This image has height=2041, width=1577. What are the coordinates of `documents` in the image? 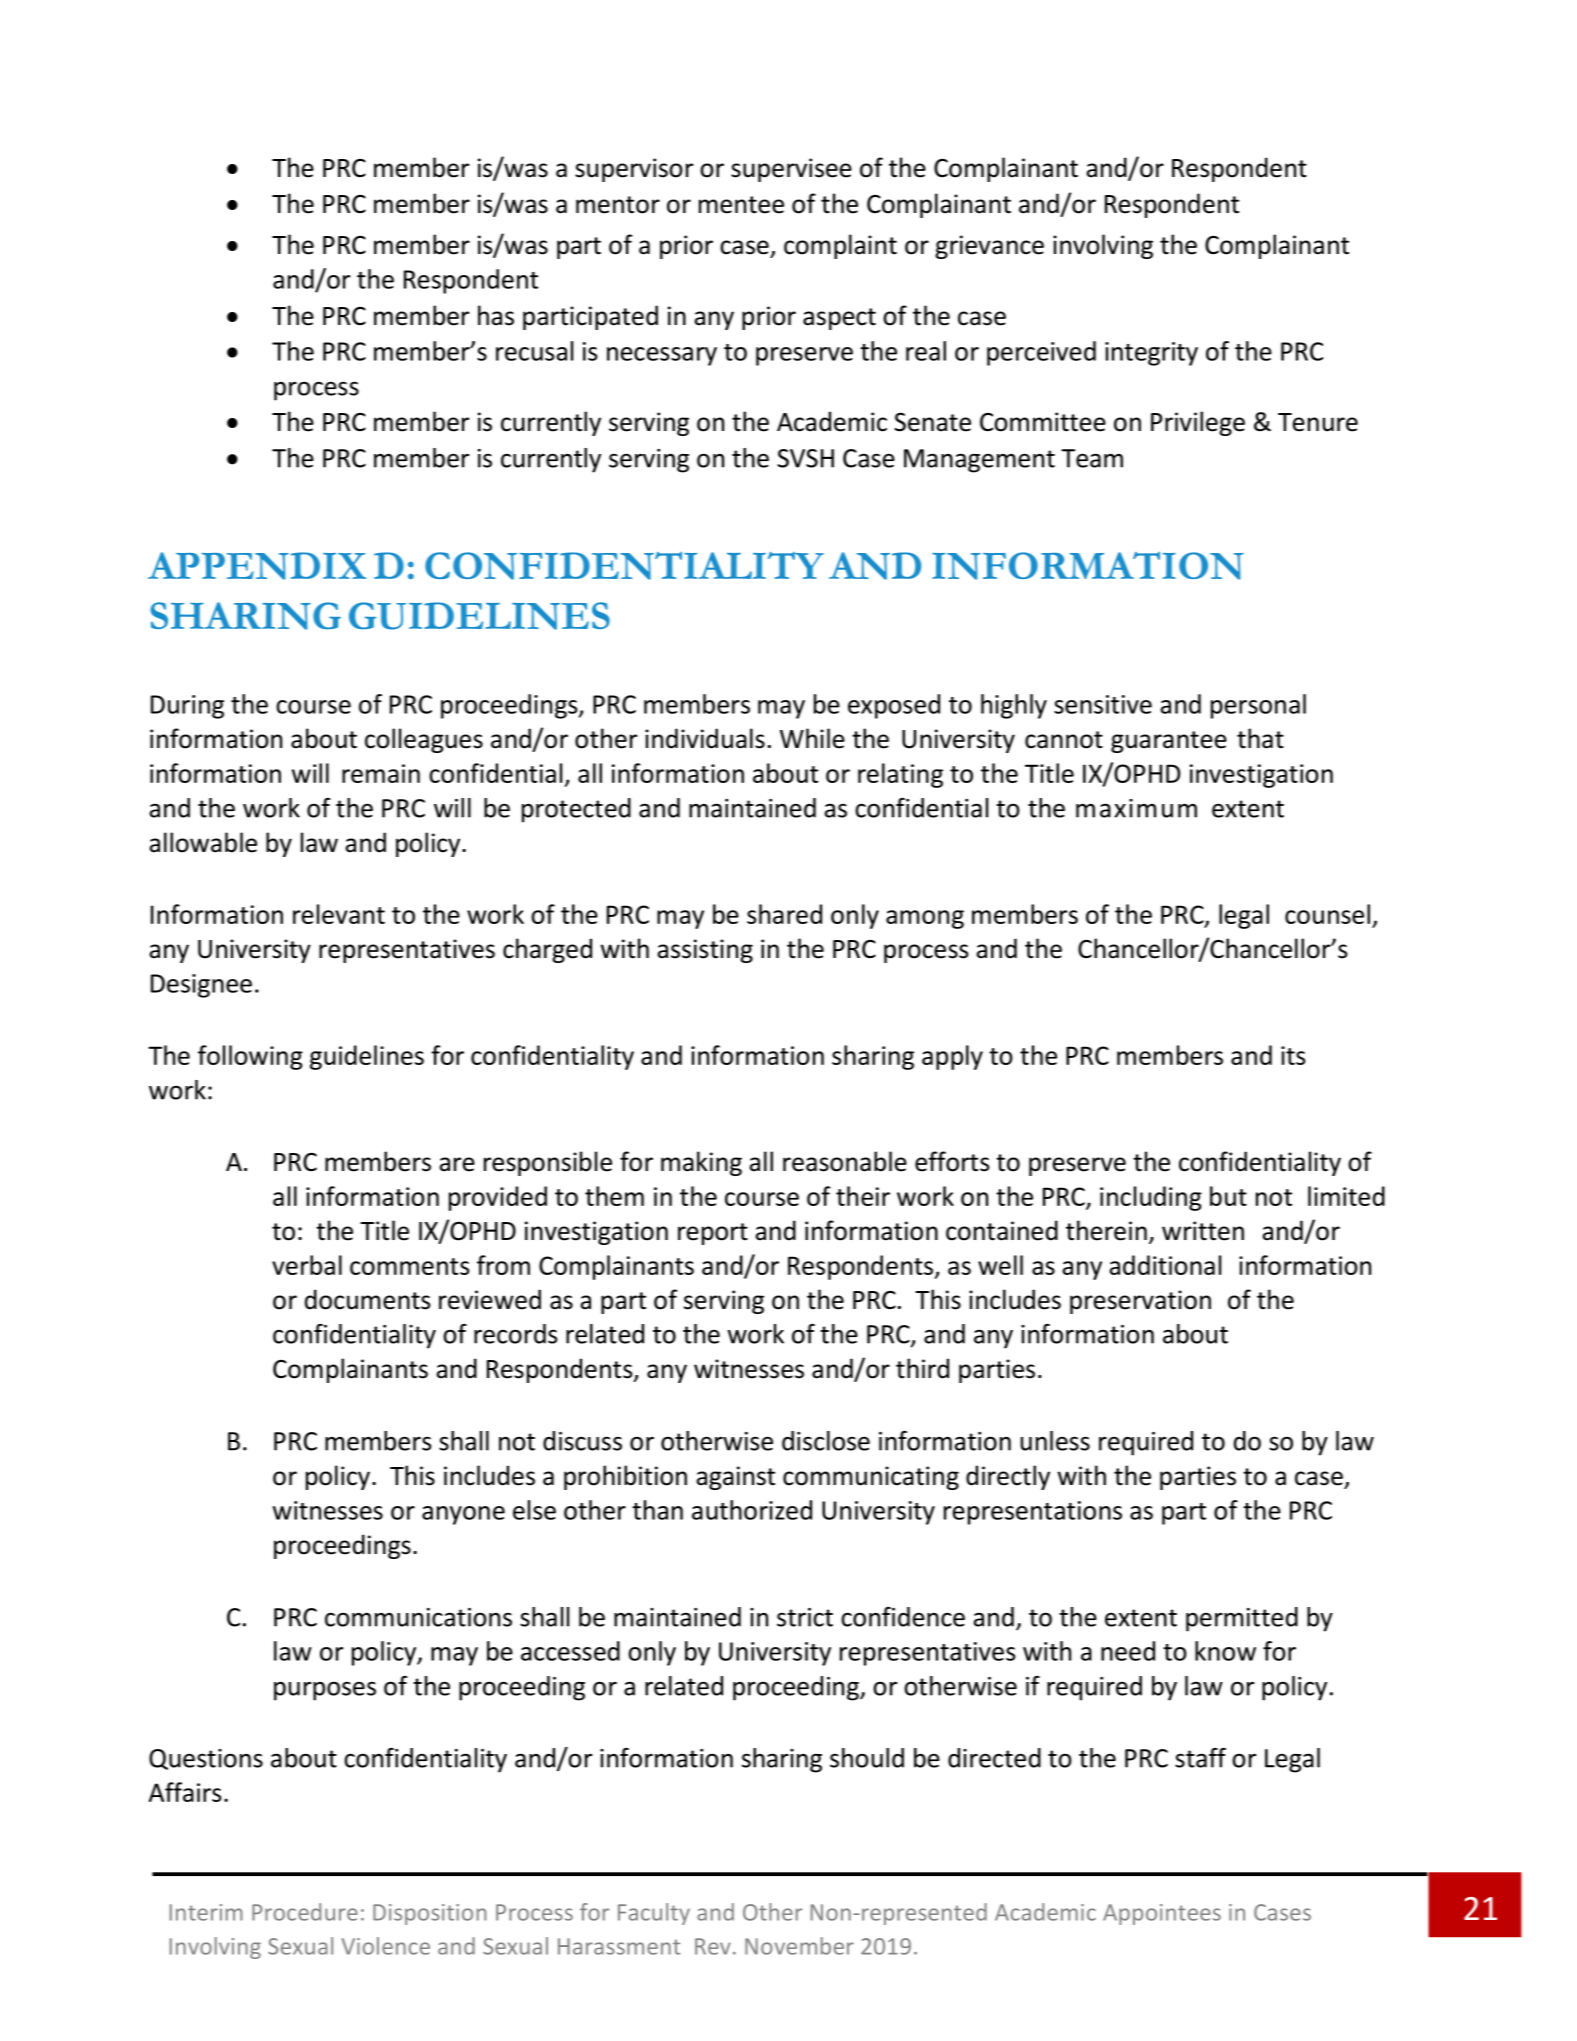 It's located at (367, 1299).
